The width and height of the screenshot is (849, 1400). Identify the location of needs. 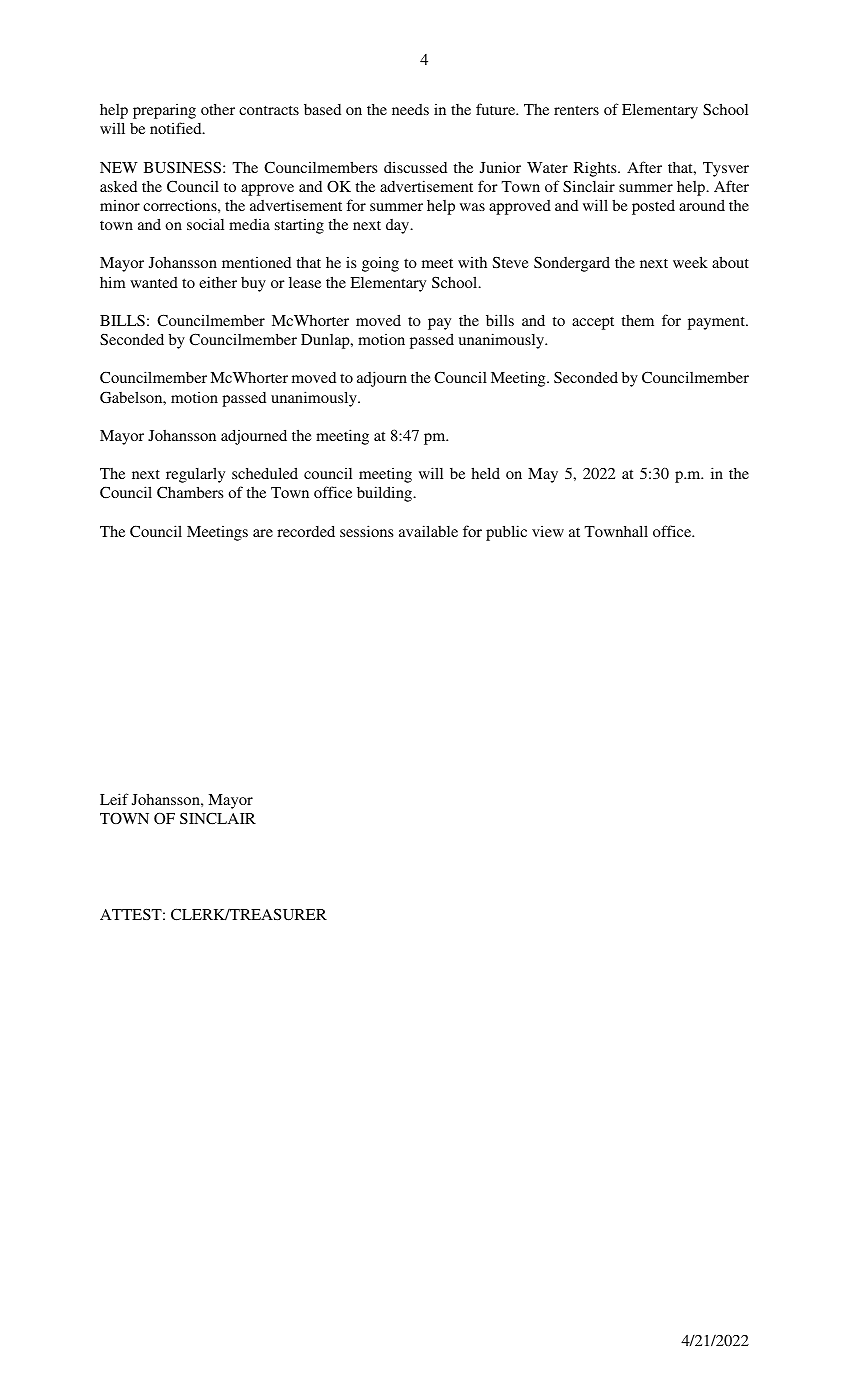
(410, 109).
